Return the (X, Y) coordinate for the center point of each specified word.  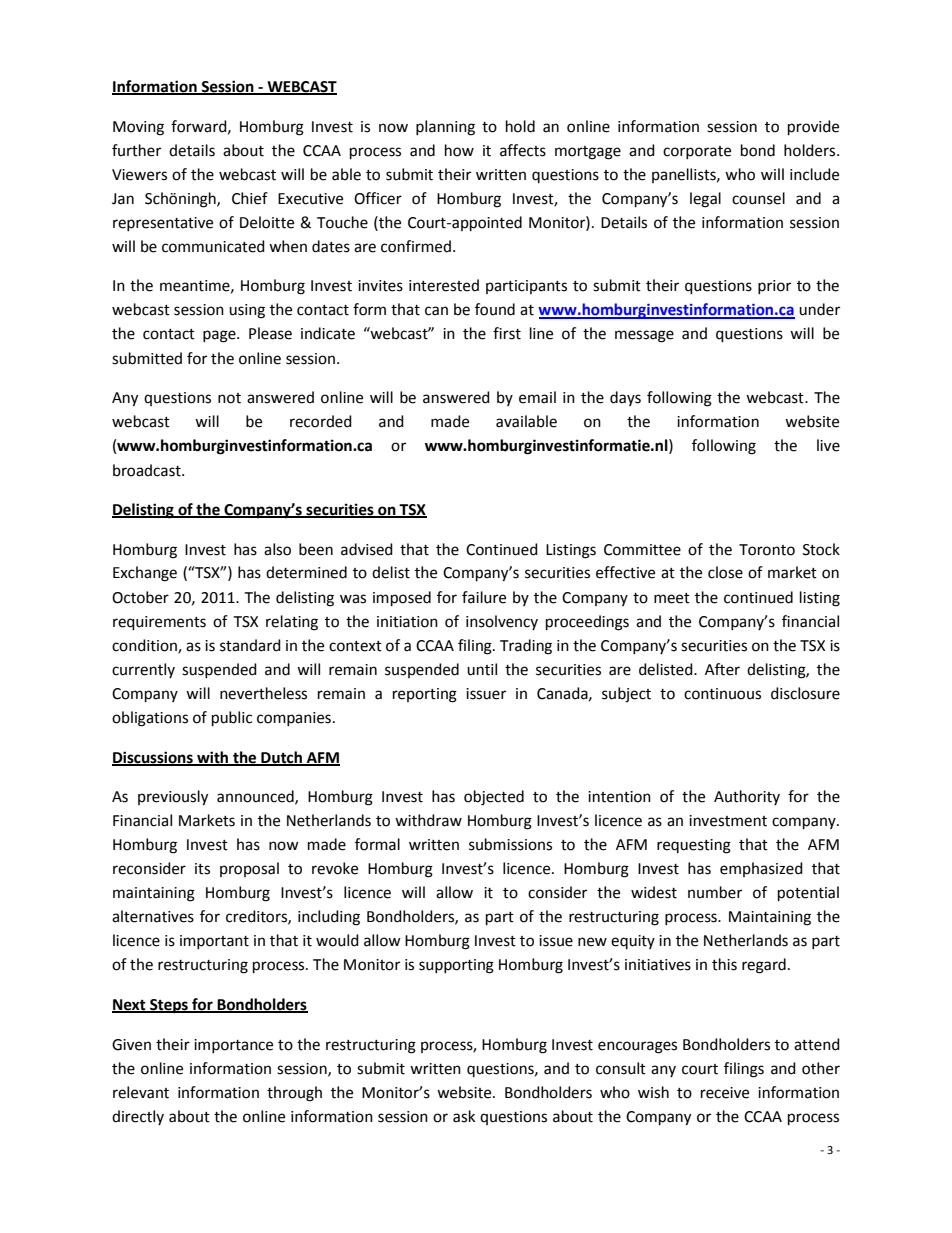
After (722, 669)
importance (233, 1046)
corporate (697, 152)
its (202, 869)
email (537, 397)
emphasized (761, 869)
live (828, 445)
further (136, 150)
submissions (510, 844)
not (229, 398)
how (459, 150)
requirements (159, 623)
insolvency (502, 622)
